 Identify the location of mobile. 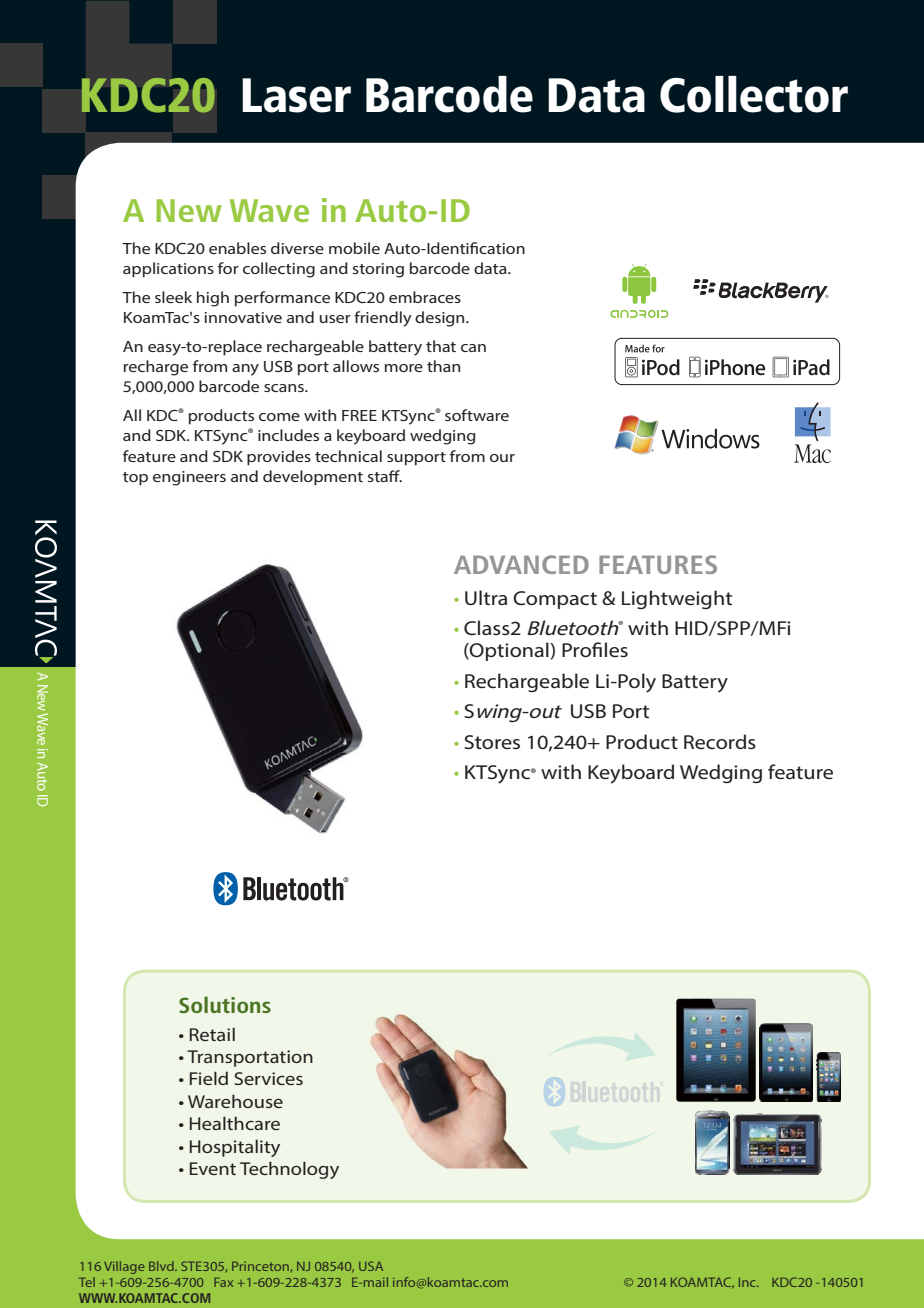
(354, 248).
